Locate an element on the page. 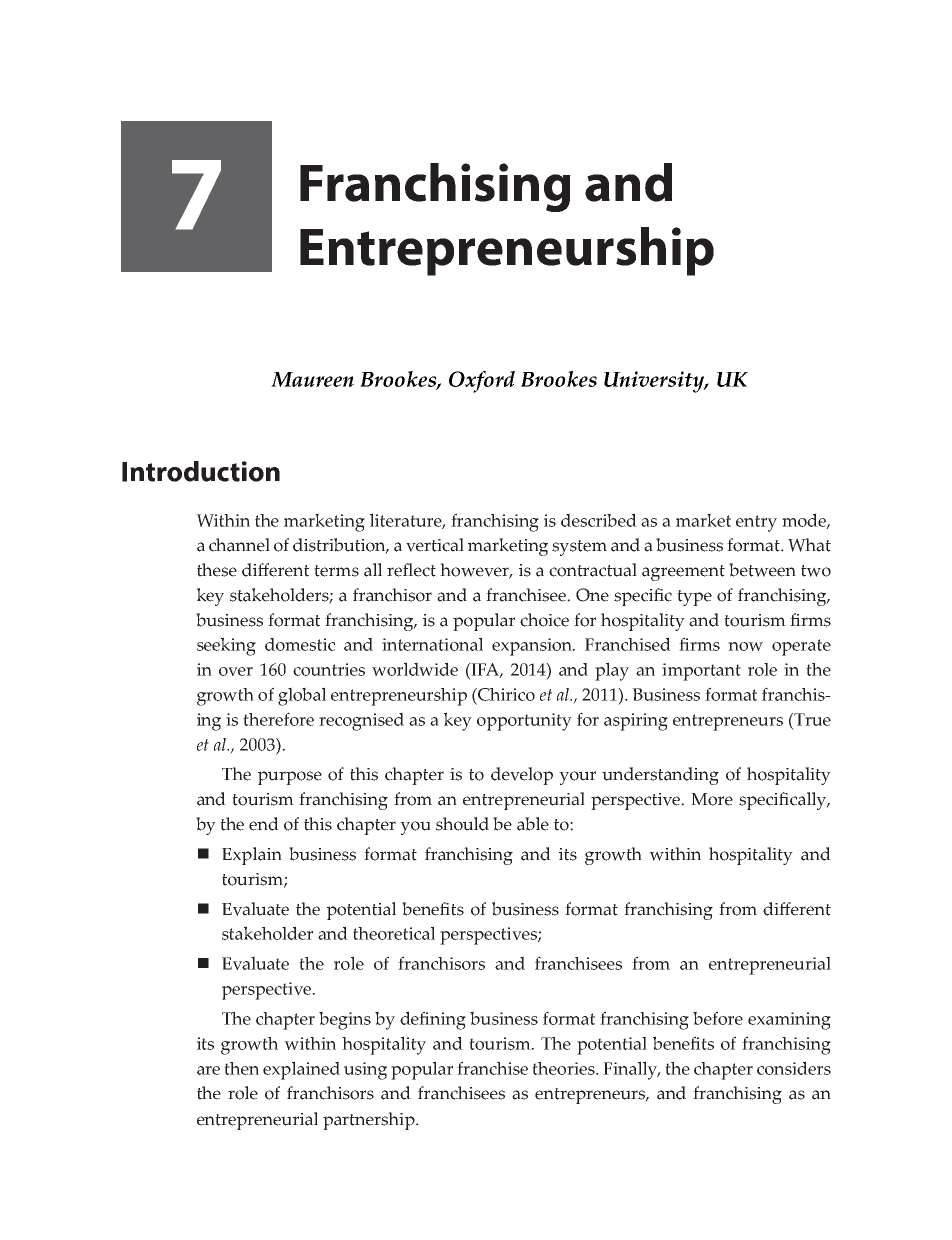 The width and height of the document is (952, 1240). then is located at coordinates (241, 1068).
